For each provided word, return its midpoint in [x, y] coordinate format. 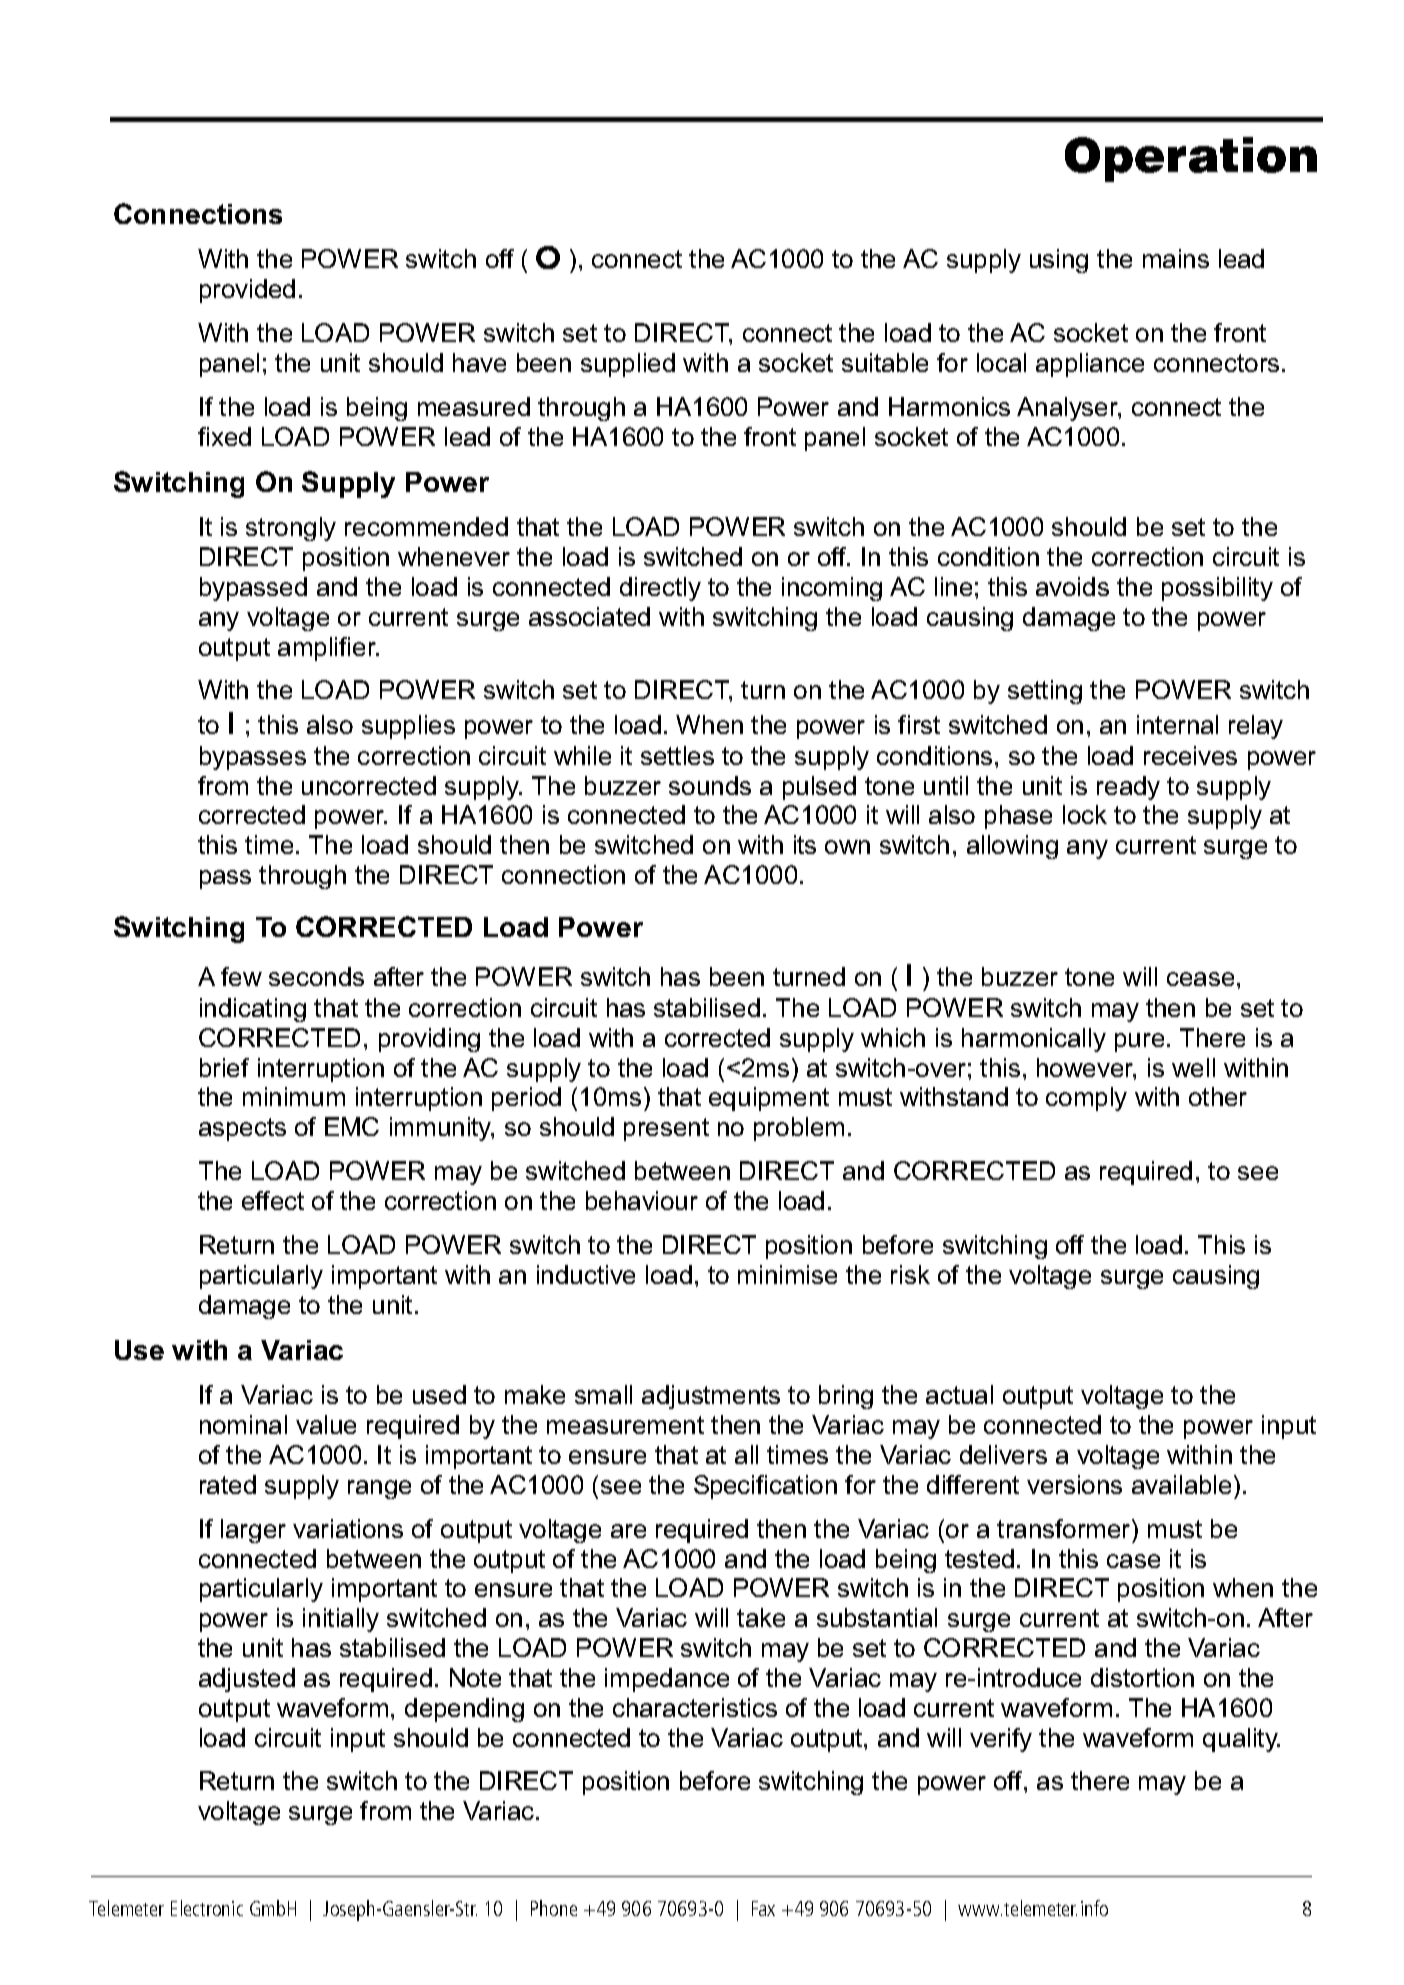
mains [1176, 258]
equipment [769, 1099]
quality [1241, 1740]
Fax [763, 1908]
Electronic [207, 1908]
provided [247, 291]
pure [1139, 1042]
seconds [316, 976]
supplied [628, 365]
